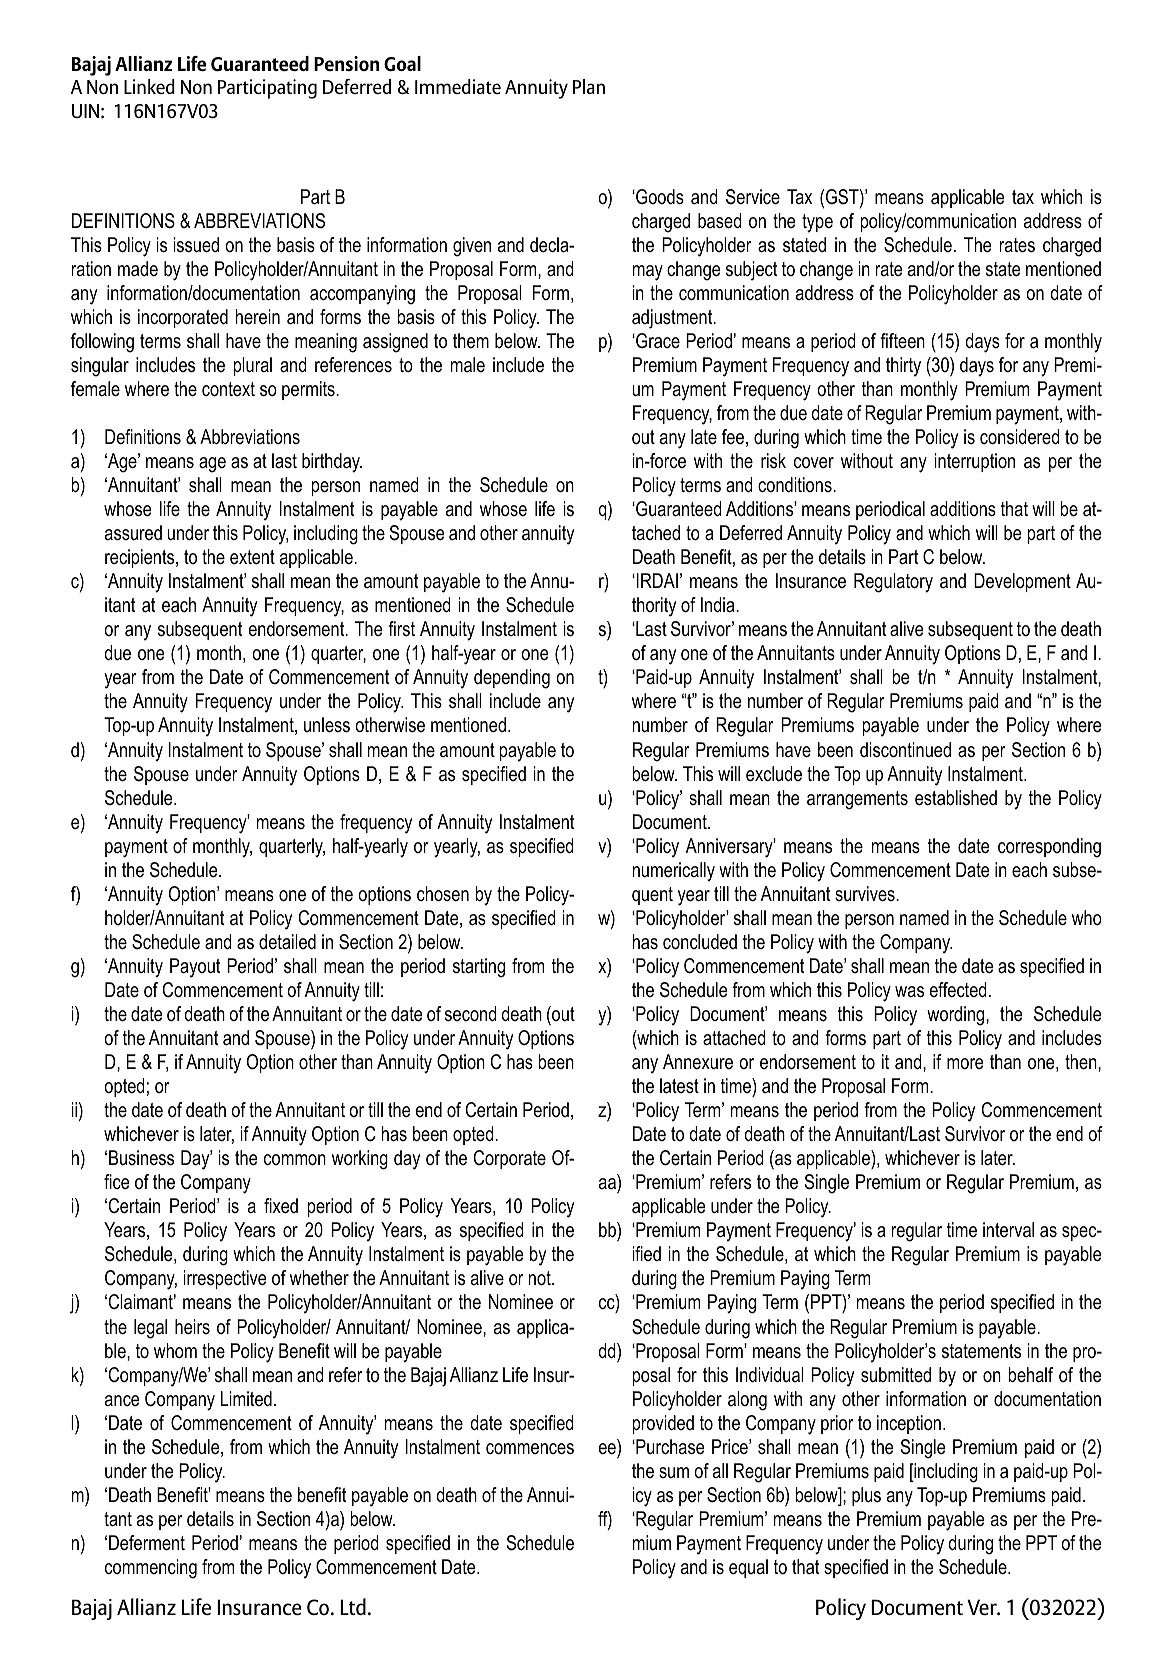 This screenshot has height=1659, width=1173. What do you see at coordinates (589, 86) in the screenshot?
I see `Plan` at bounding box center [589, 86].
